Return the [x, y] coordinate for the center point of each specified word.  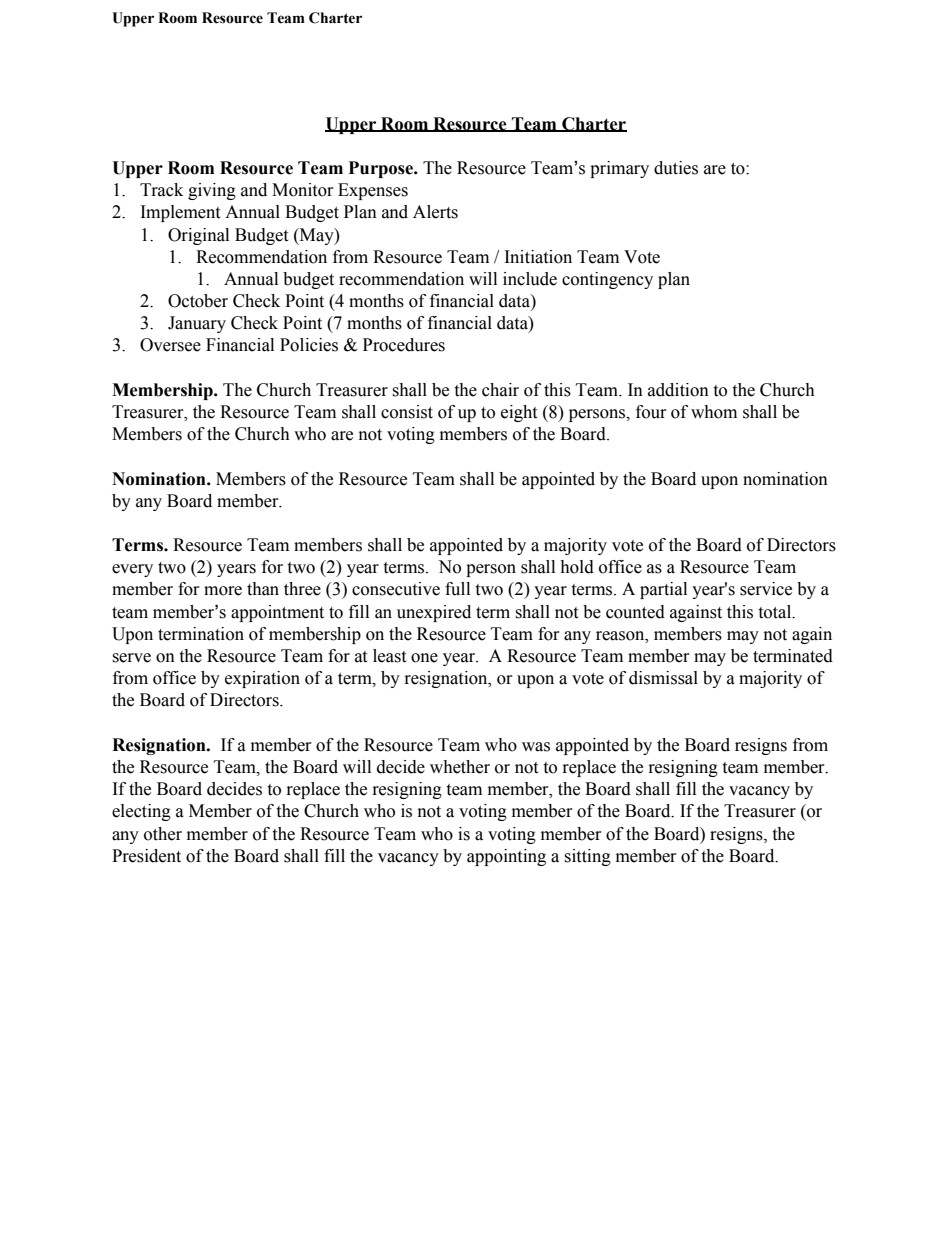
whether [460, 767]
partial [663, 590]
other [163, 834]
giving [212, 191]
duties [676, 168]
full [457, 589]
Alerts [435, 212]
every [132, 570]
